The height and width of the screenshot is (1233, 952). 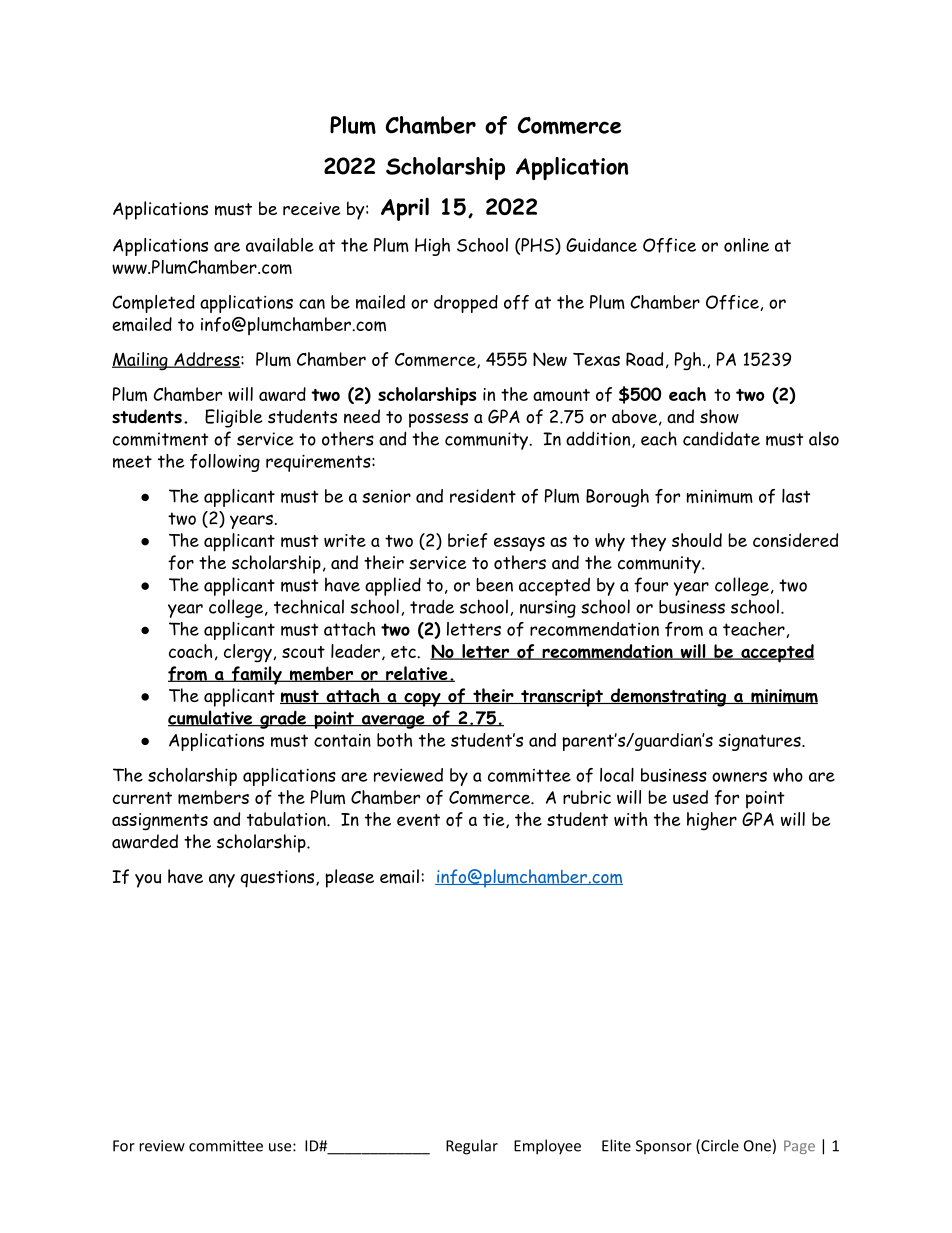 I want to click on brief, so click(x=467, y=540).
